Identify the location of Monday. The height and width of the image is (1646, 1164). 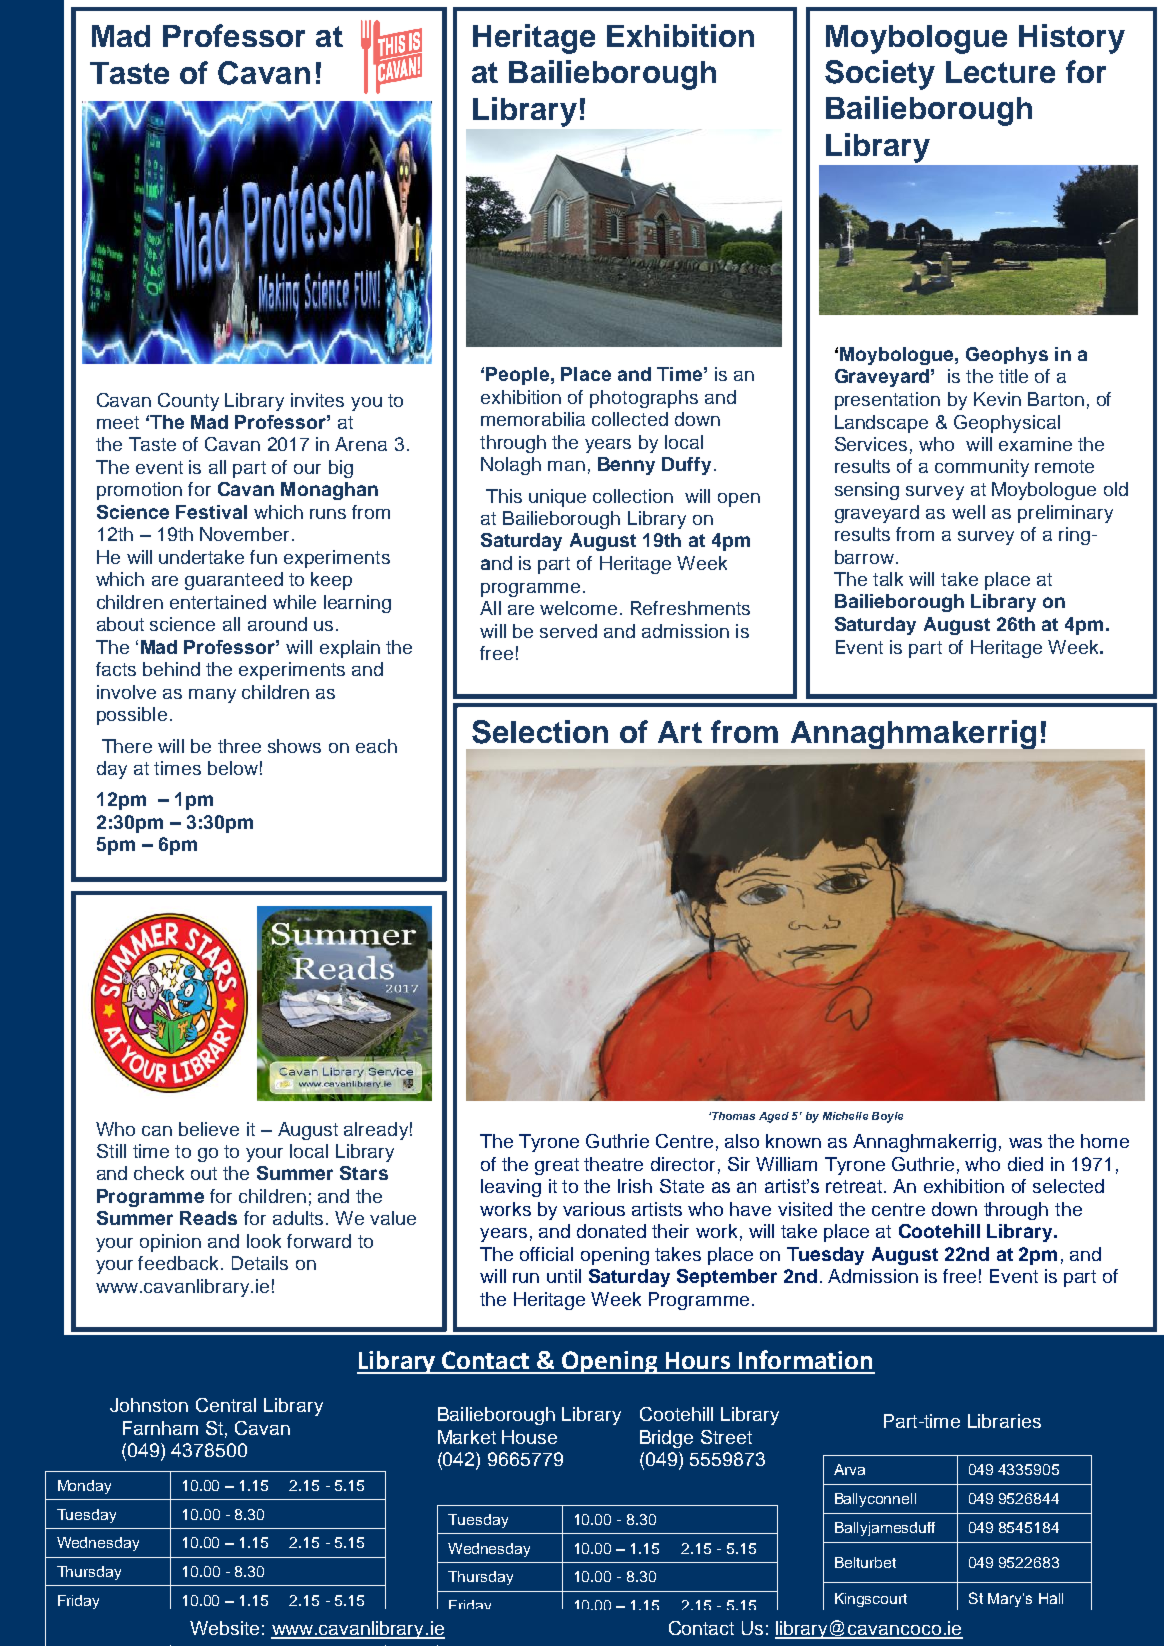
(84, 1487).
